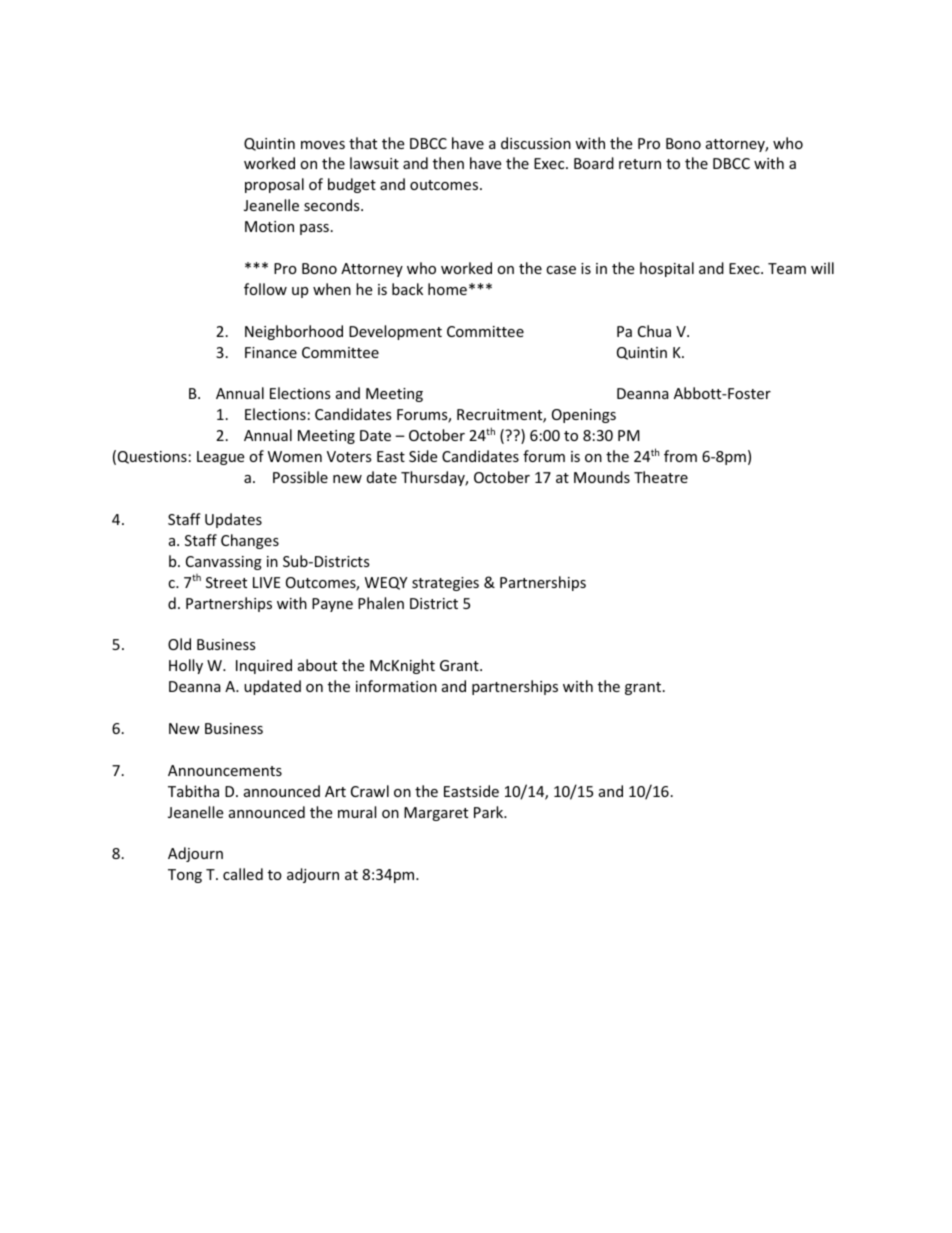 This screenshot has width=952, height=1233. I want to click on then, so click(448, 163).
